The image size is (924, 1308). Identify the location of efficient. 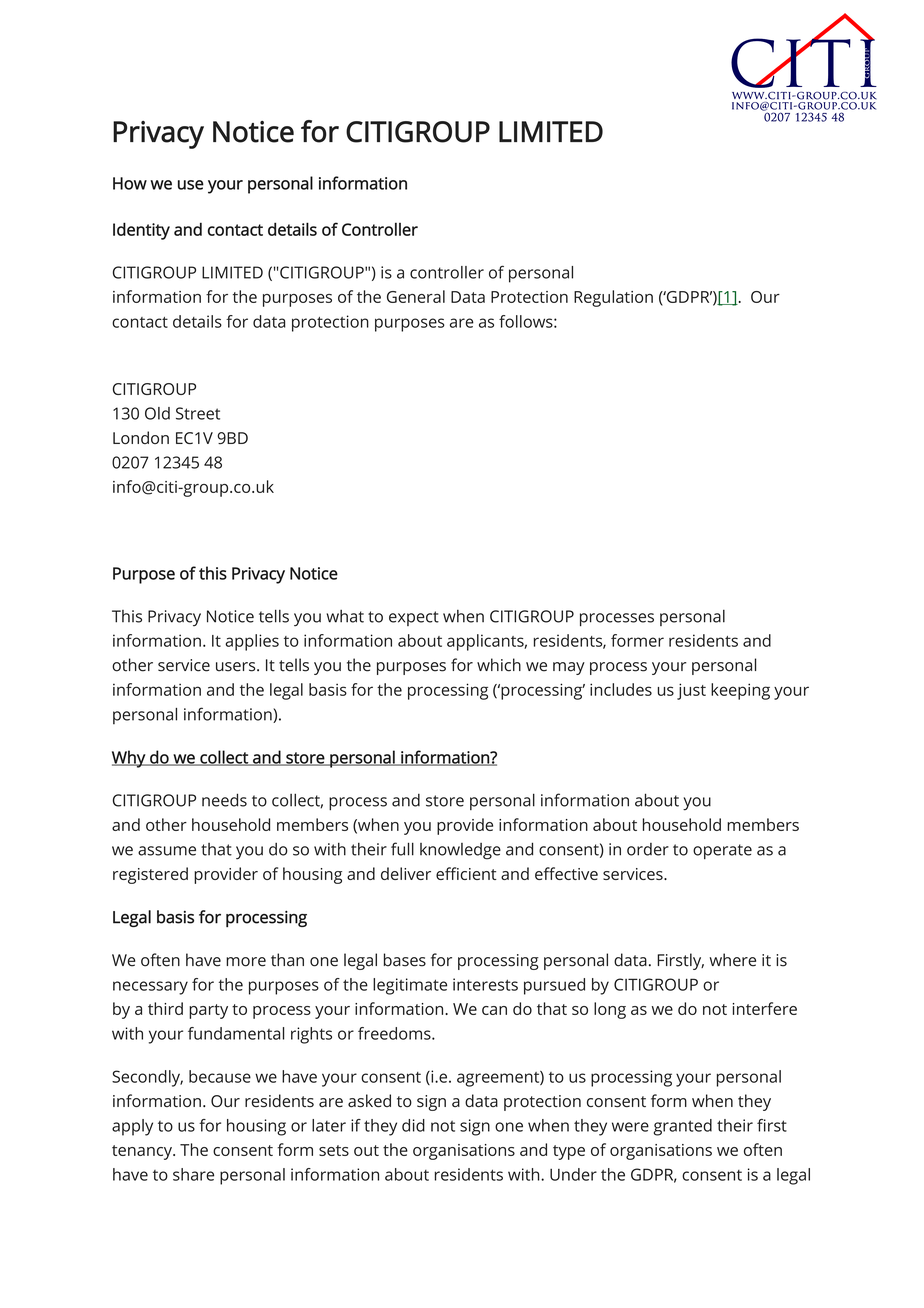
(466, 873).
